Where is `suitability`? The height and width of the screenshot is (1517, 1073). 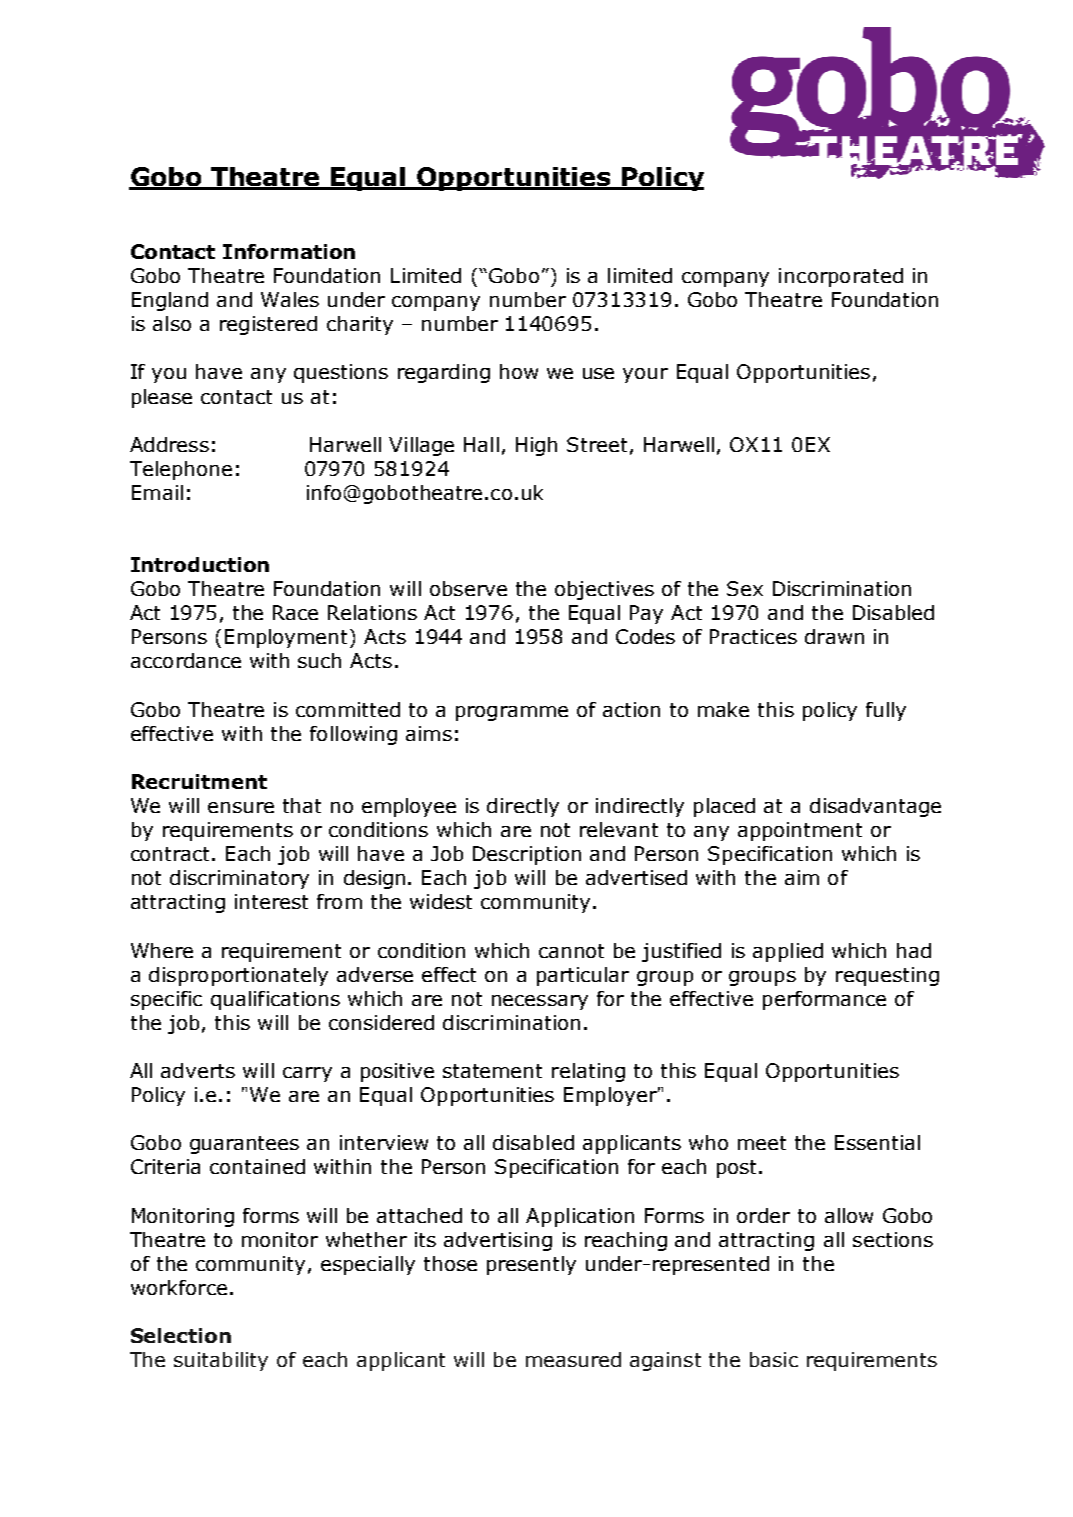
suitability is located at coordinates (221, 1361).
